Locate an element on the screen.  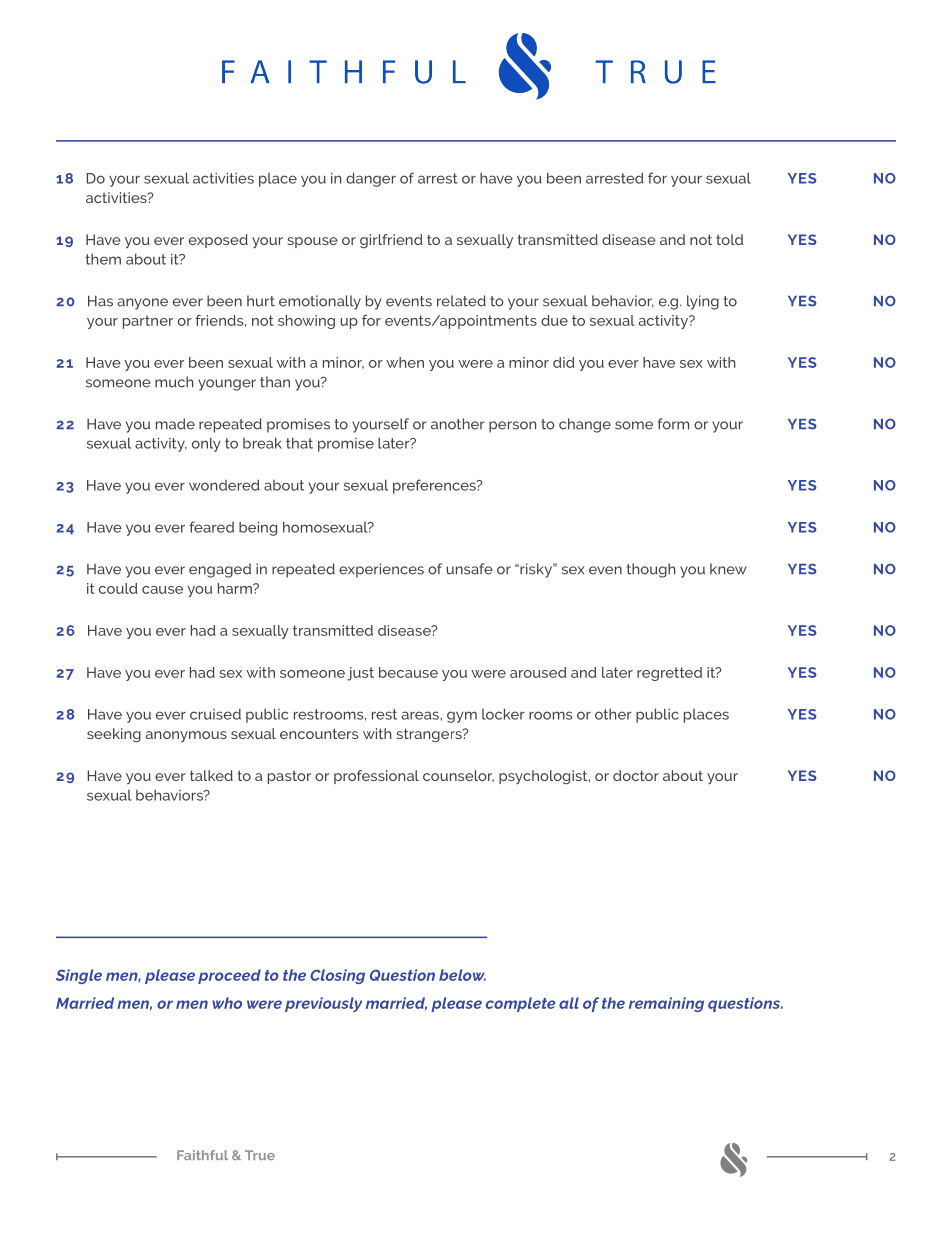
Faithful is located at coordinates (202, 1155).
